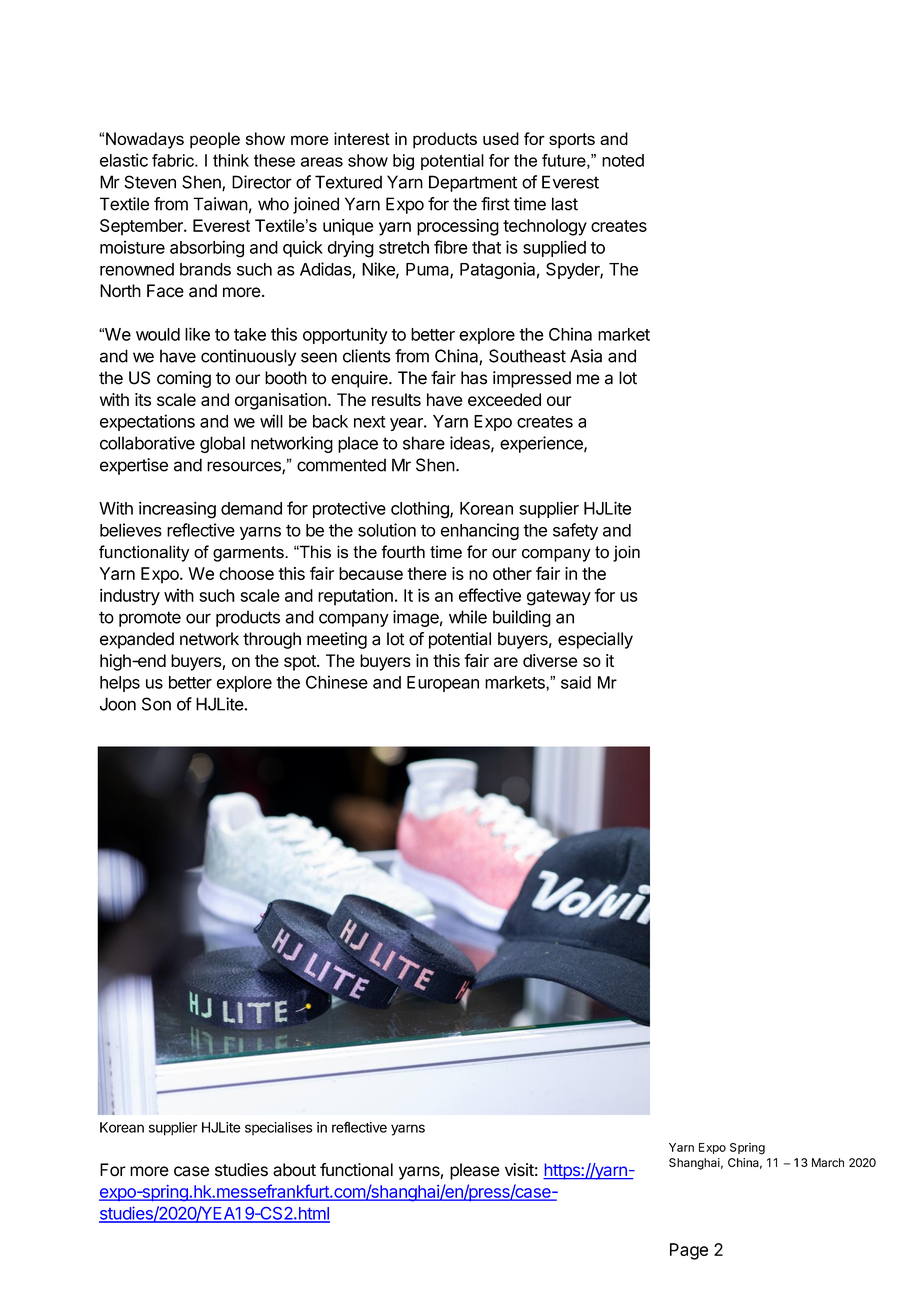 The height and width of the screenshot is (1308, 924). I want to click on noted, so click(623, 160).
